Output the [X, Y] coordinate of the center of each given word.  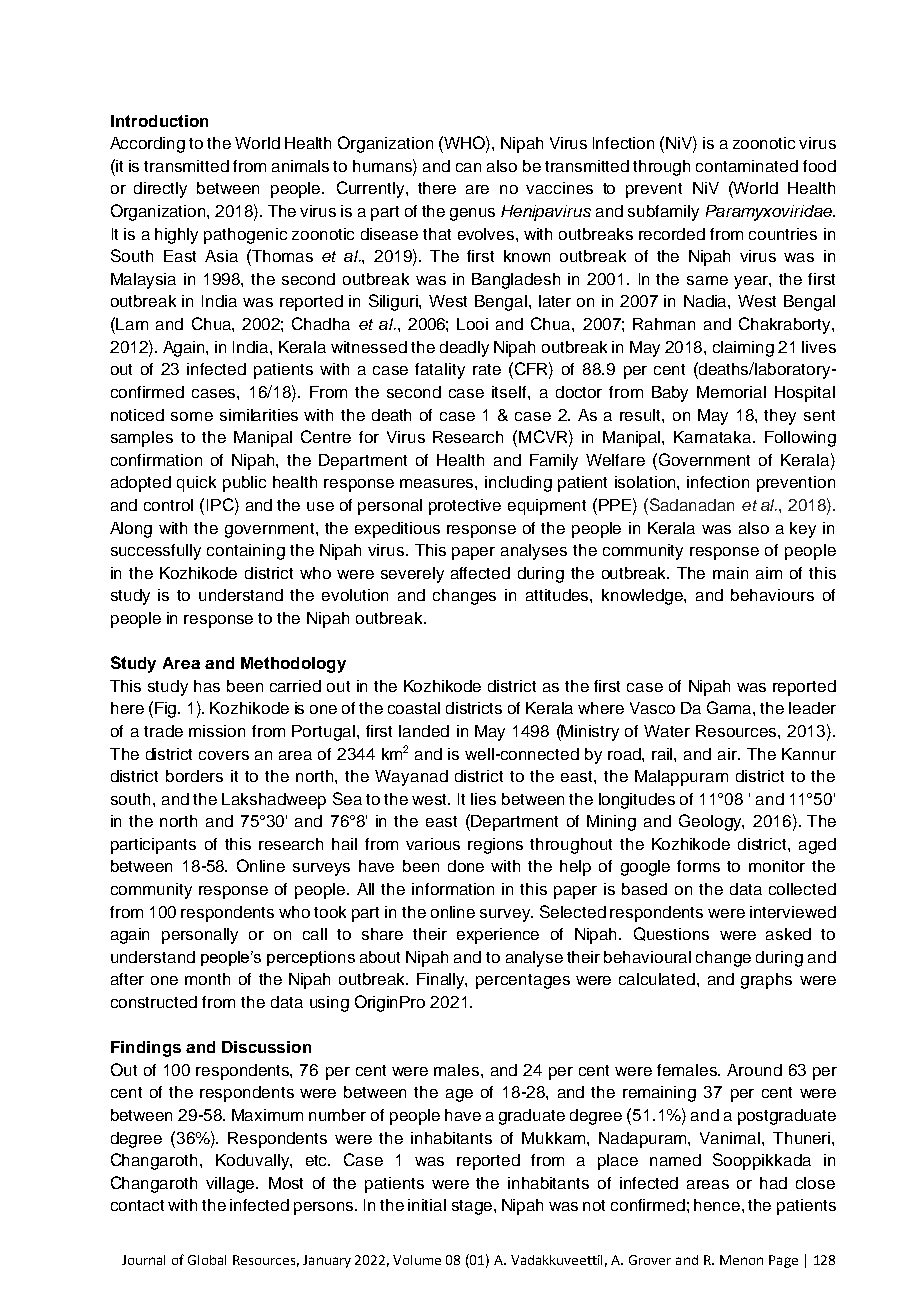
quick [196, 484]
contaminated [747, 166]
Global [207, 1260]
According [147, 145]
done [466, 866]
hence [718, 1205]
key [803, 530]
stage [472, 1207]
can [468, 167]
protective [465, 507]
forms [698, 866]
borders [194, 776]
